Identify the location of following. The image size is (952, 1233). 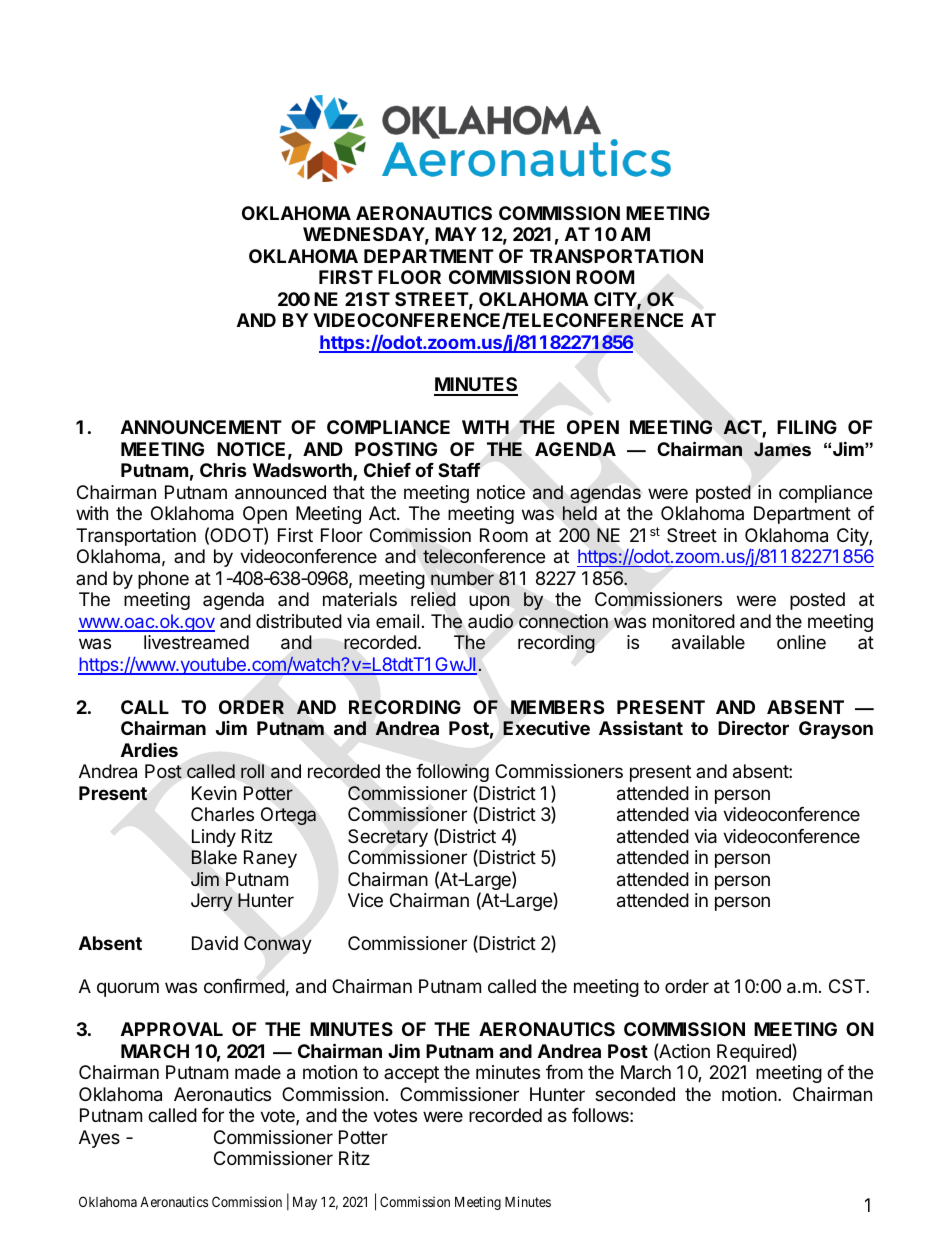
(452, 773).
